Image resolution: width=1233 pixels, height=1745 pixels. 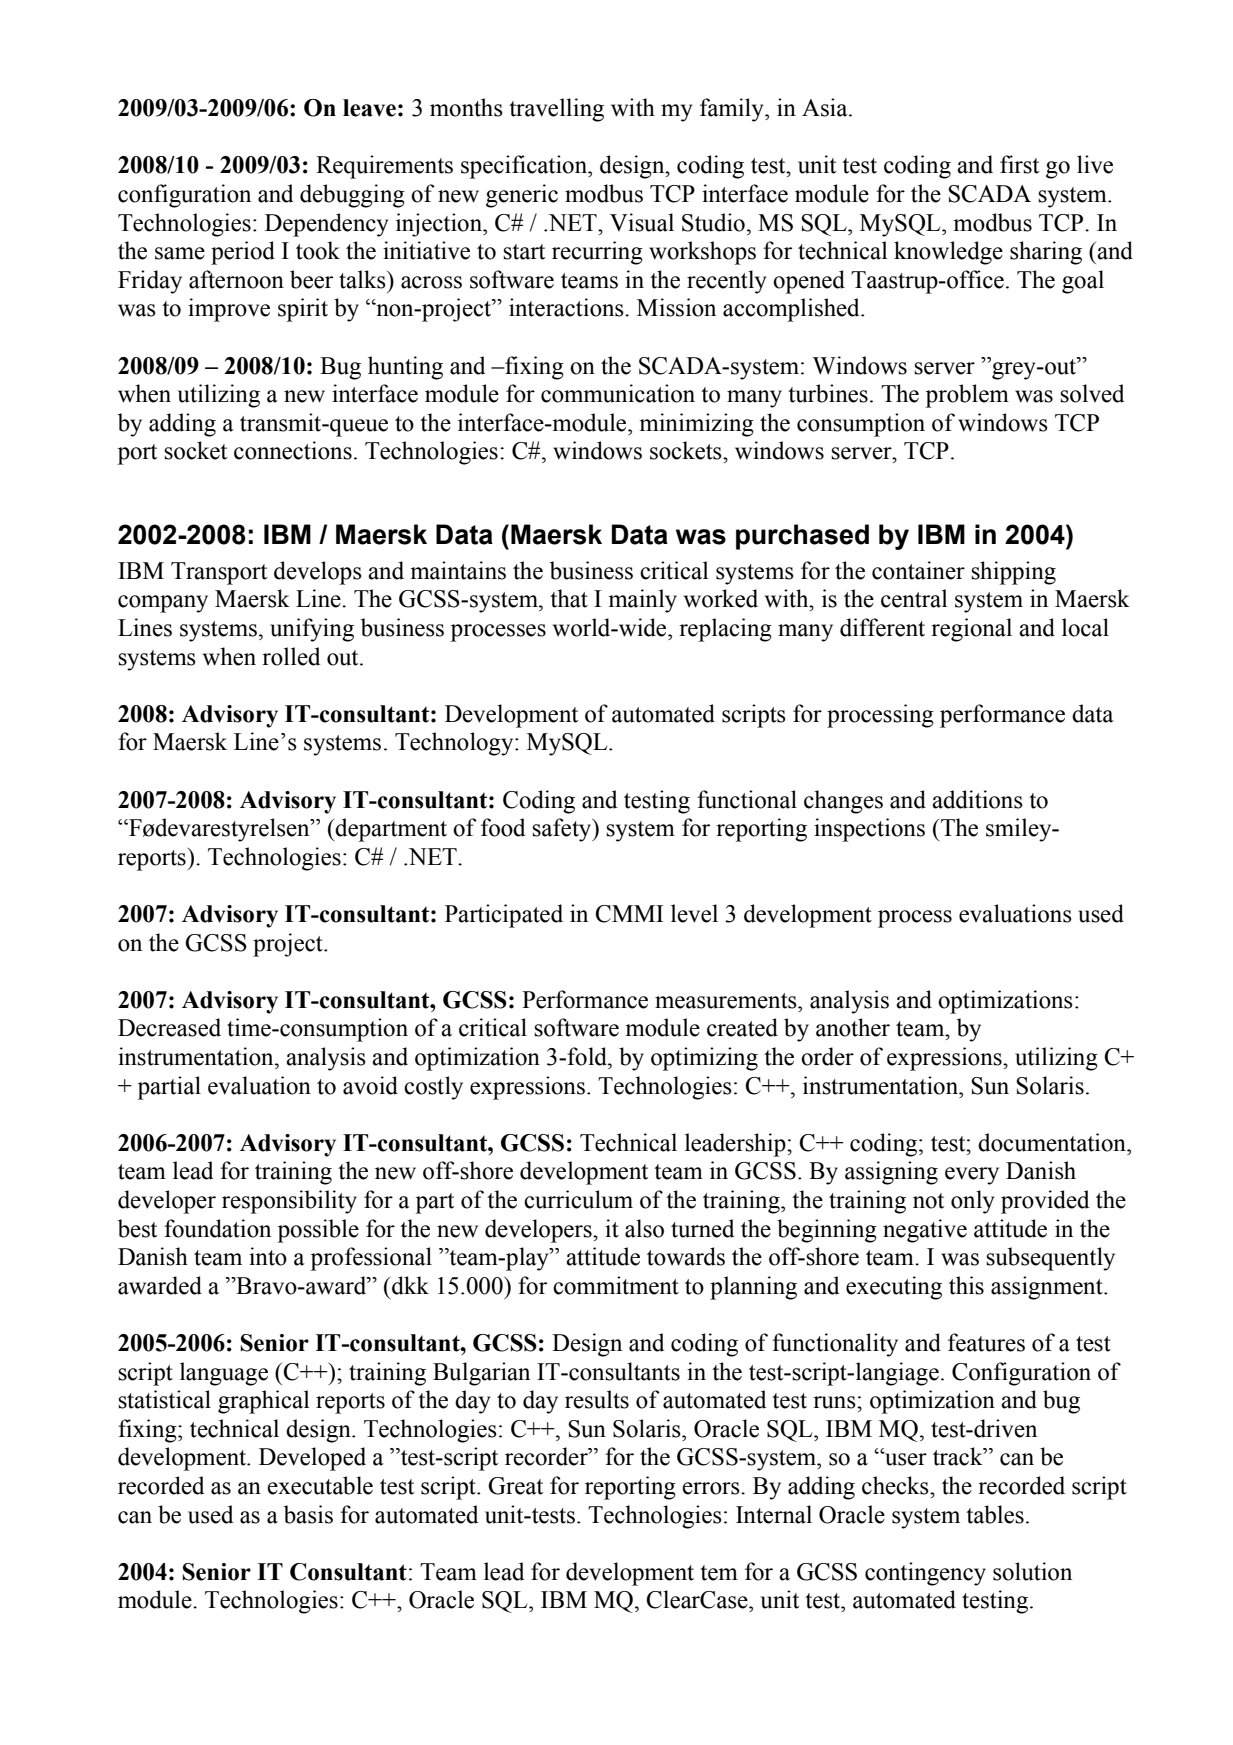 What do you see at coordinates (556, 110) in the screenshot?
I see `travelling` at bounding box center [556, 110].
